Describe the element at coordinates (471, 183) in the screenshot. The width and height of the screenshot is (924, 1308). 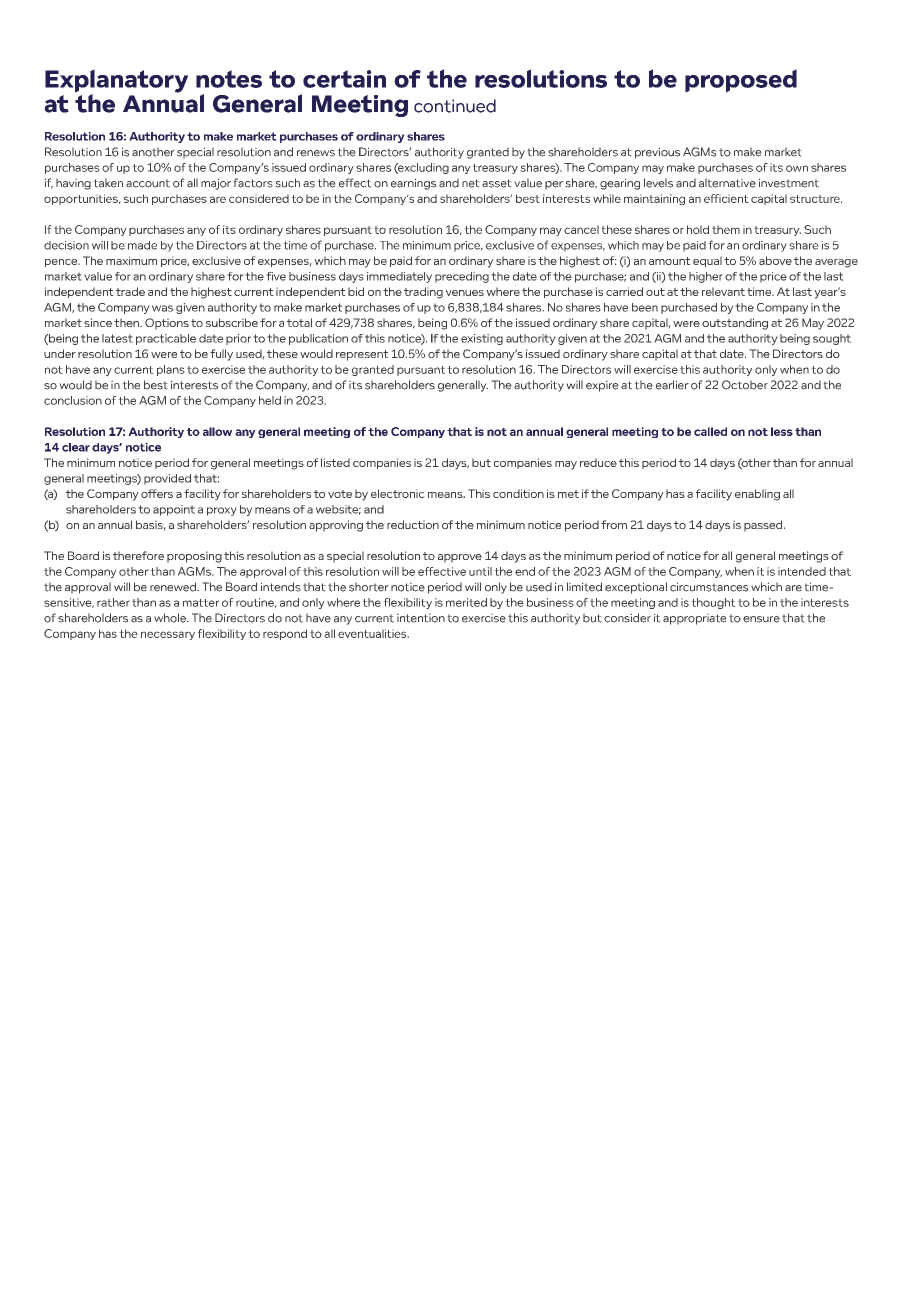
I see `net` at that location.
